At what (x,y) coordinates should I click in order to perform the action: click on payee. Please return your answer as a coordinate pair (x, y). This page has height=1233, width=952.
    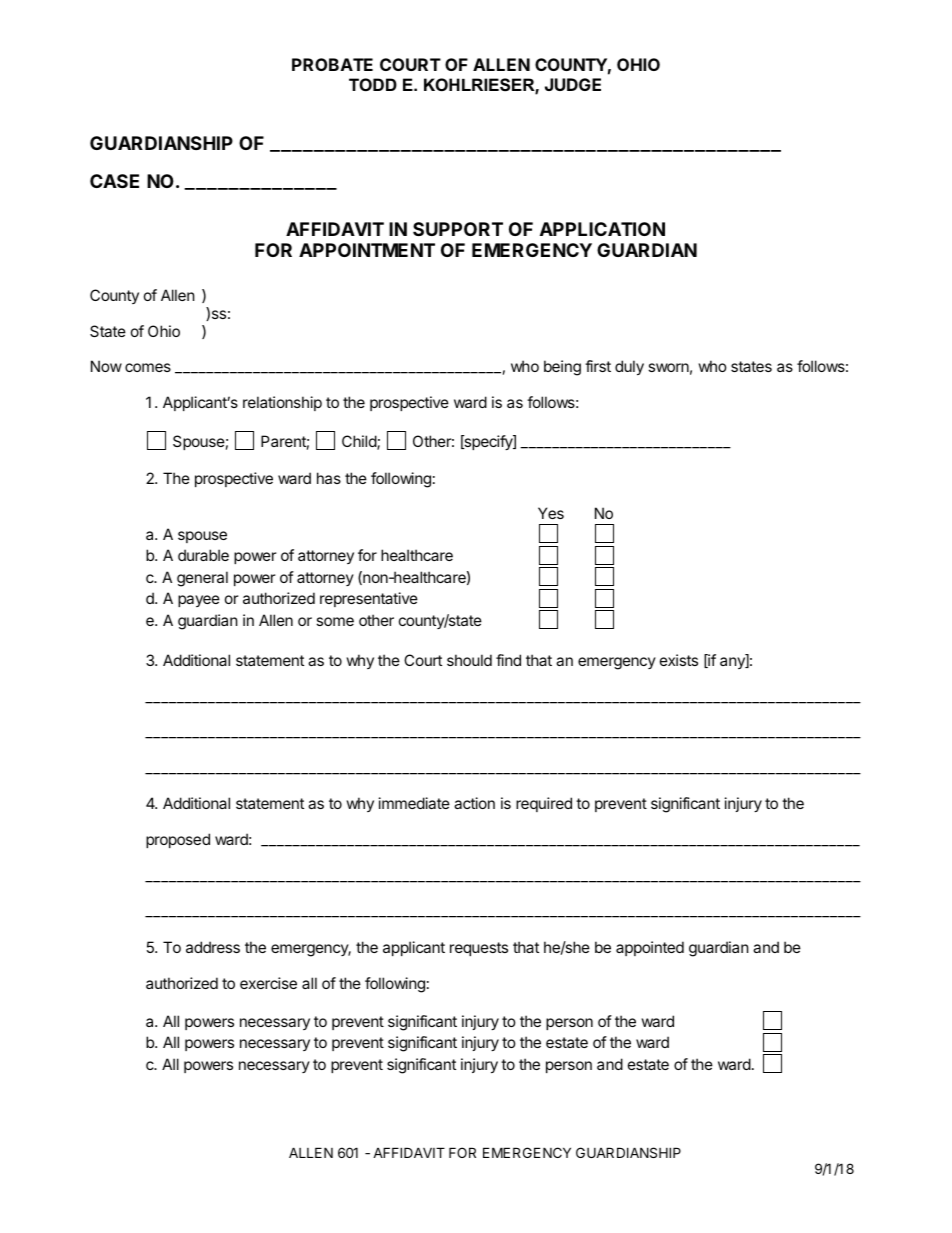
    Looking at the image, I should click on (199, 601).
